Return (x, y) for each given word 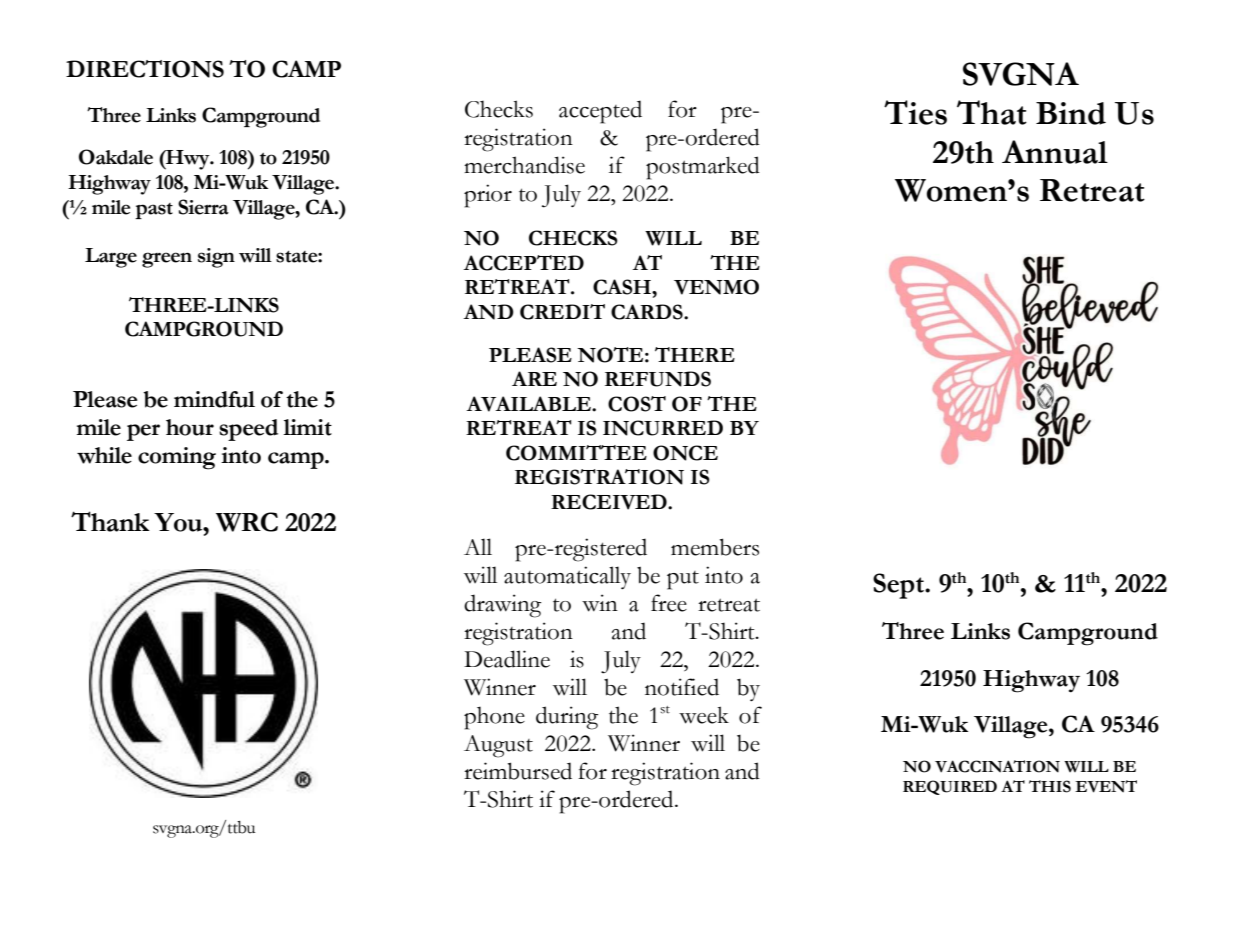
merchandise (524, 165)
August (498, 746)
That (992, 112)
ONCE (685, 453)
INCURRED (663, 428)
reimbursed (518, 771)
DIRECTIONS (145, 69)
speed (248, 430)
